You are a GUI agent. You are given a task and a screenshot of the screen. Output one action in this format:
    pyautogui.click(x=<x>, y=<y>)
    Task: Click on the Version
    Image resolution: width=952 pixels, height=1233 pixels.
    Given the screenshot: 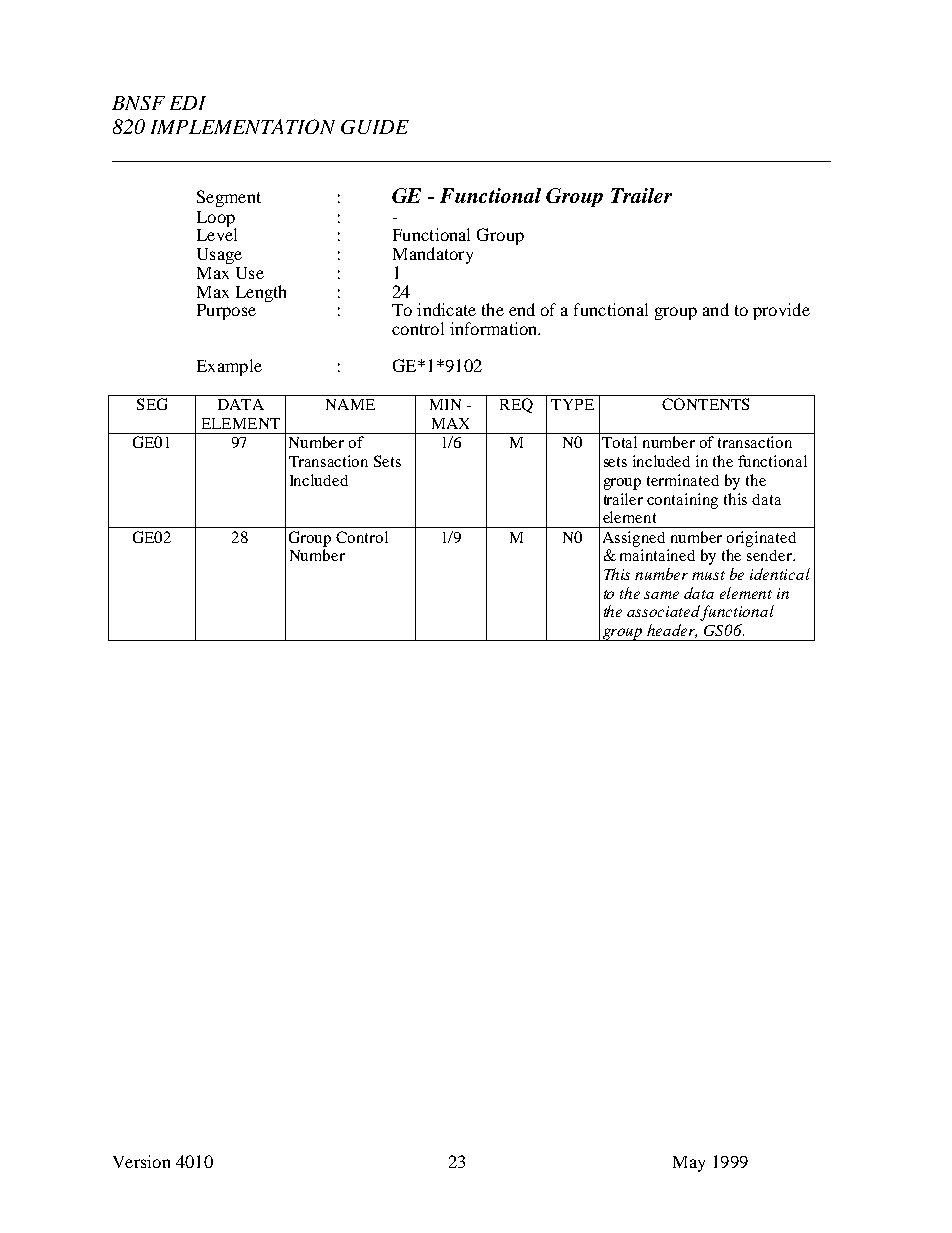 What is the action you would take?
    pyautogui.click(x=141, y=1161)
